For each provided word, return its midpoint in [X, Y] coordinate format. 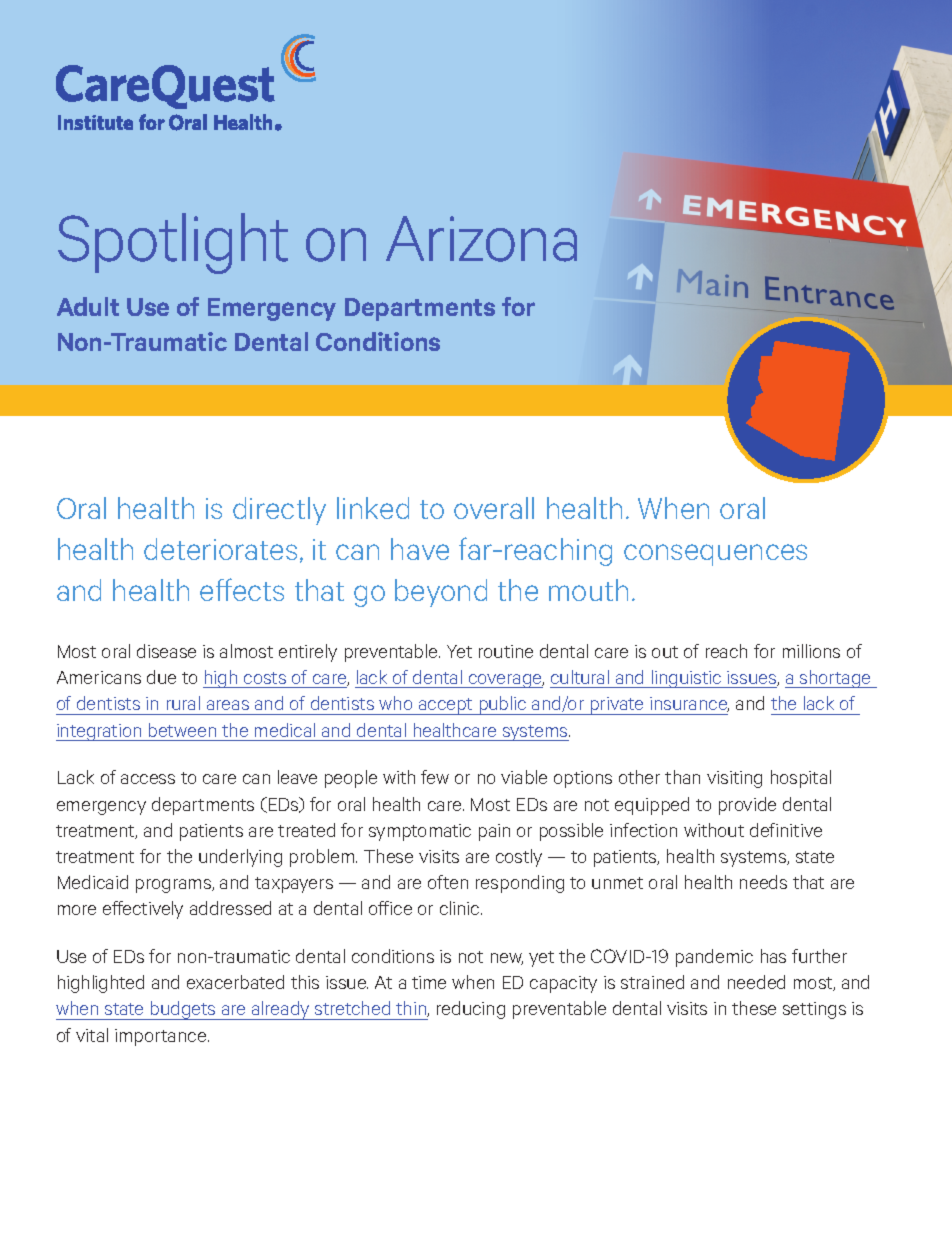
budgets [183, 1010]
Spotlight [173, 243]
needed [756, 982]
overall [494, 508]
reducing [471, 1010]
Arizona [481, 239]
